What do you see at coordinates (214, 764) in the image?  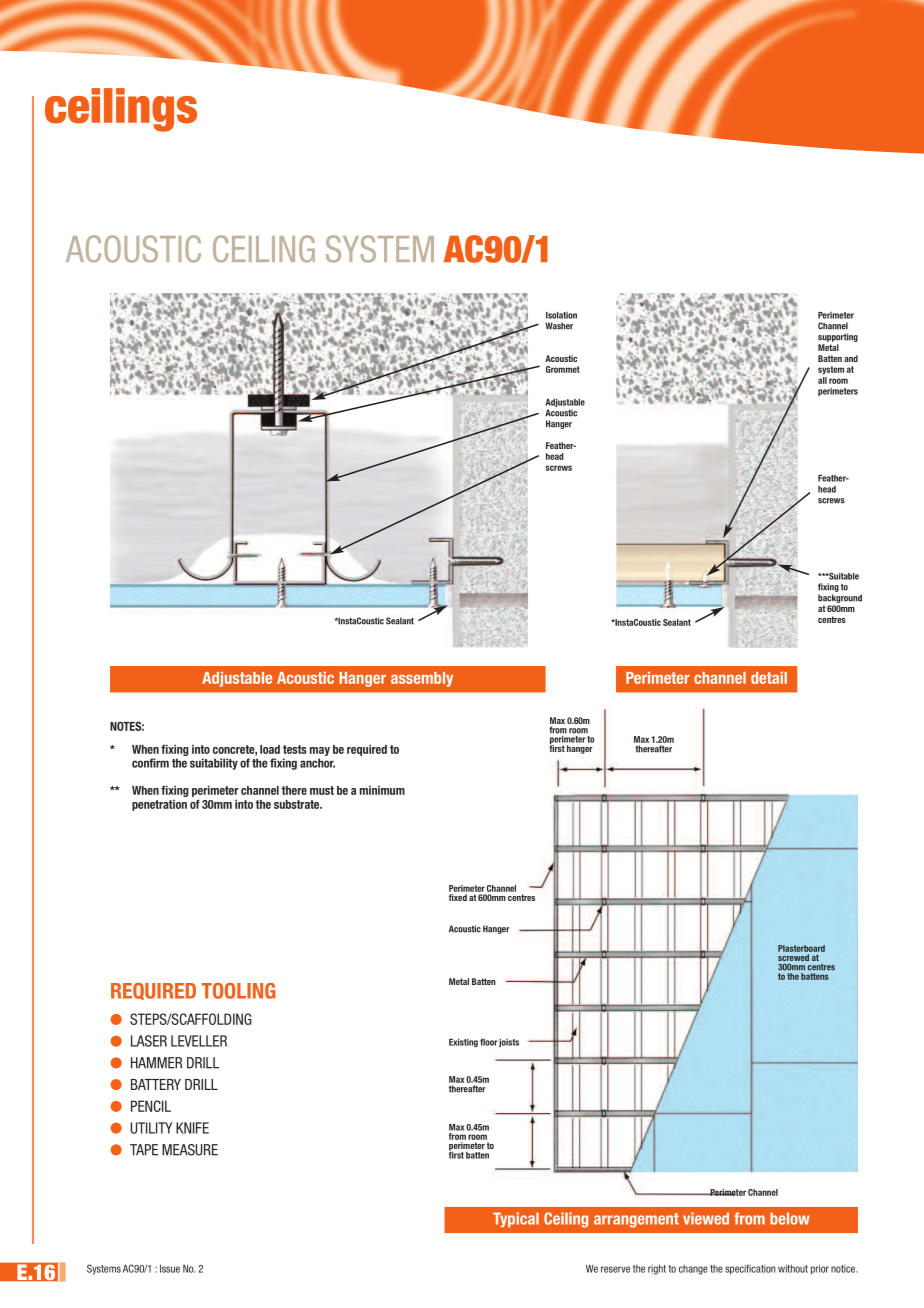 I see `suitability` at bounding box center [214, 764].
